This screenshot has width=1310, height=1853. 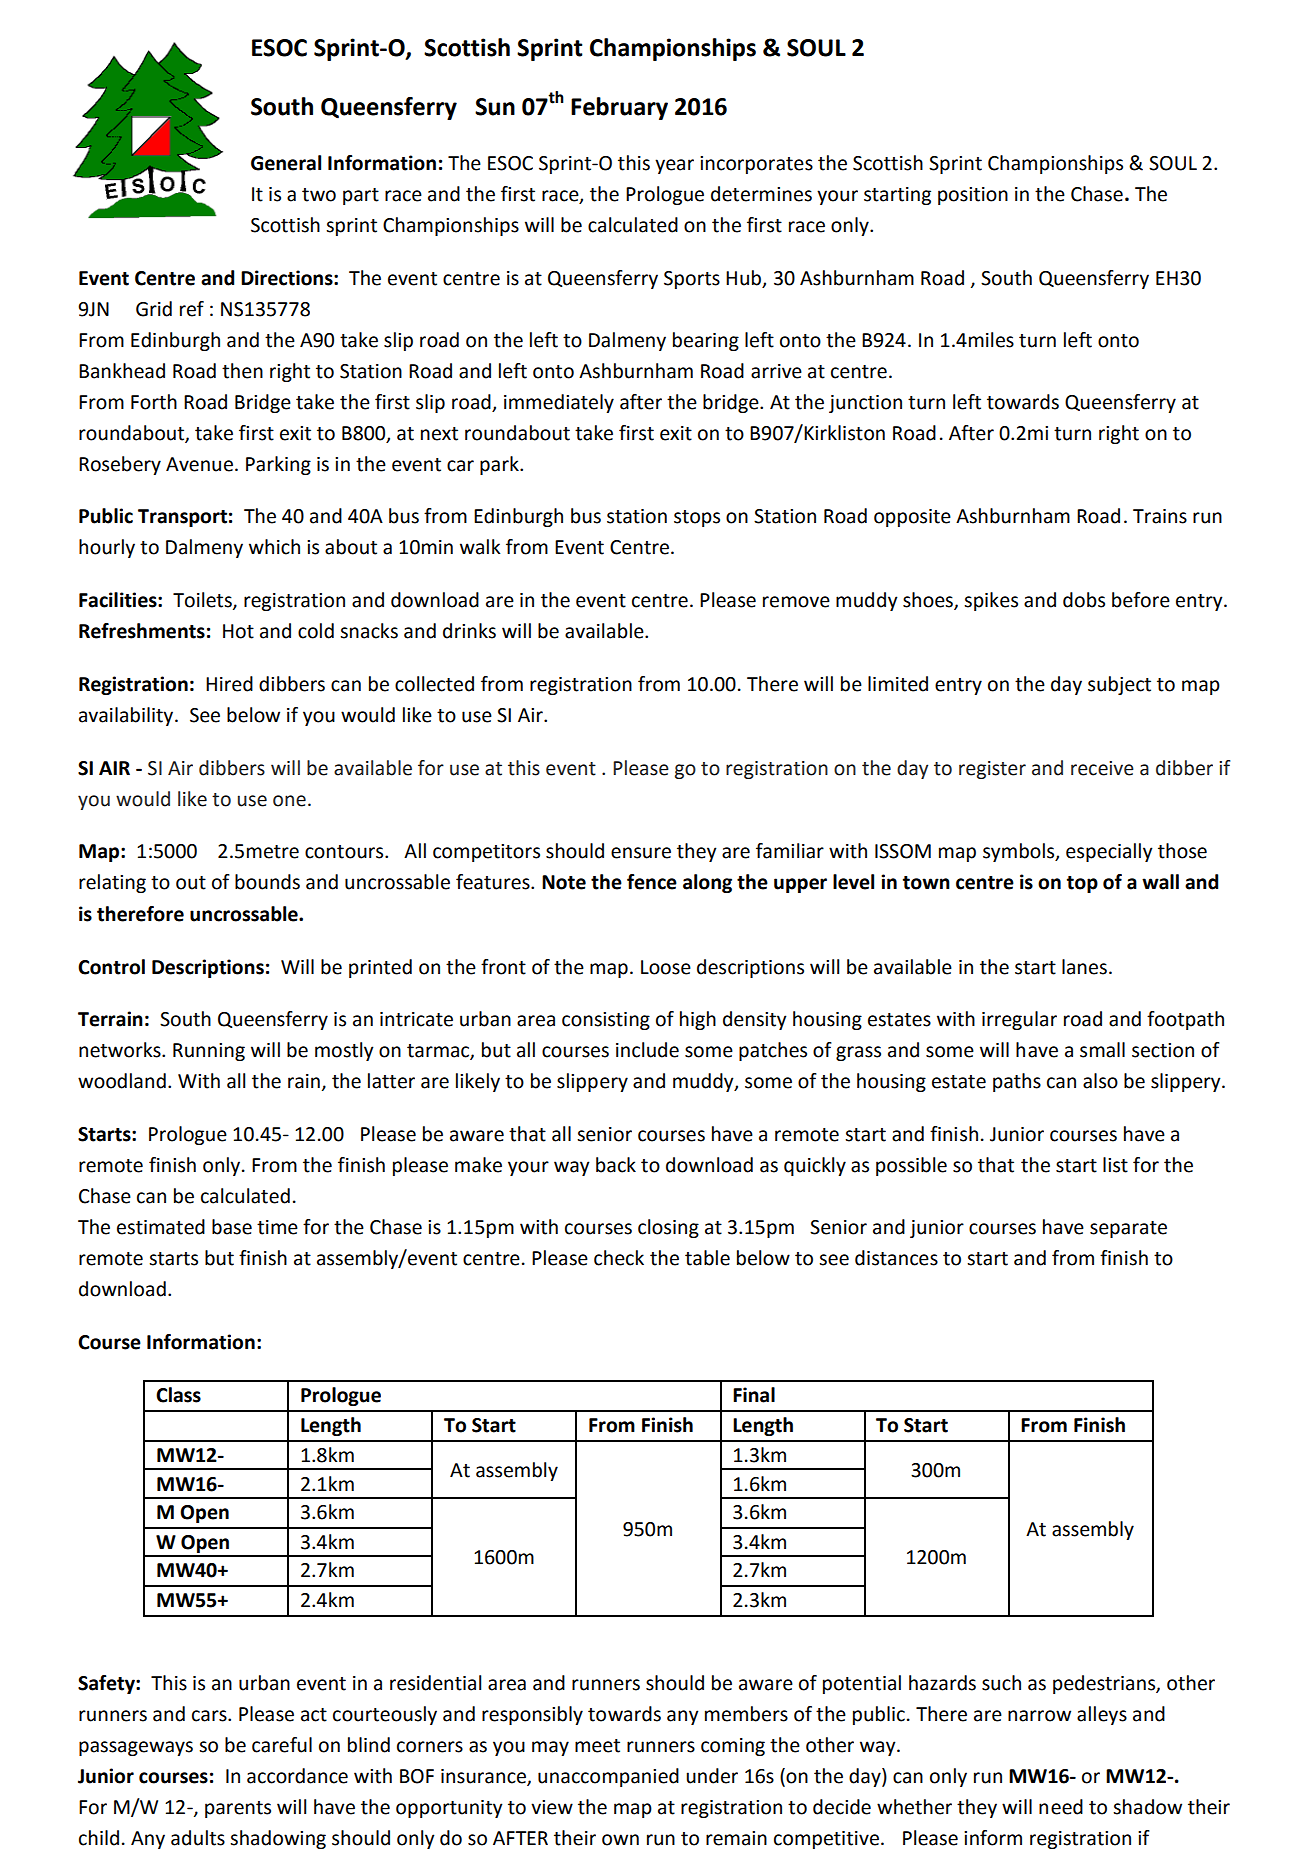 I want to click on unaccompanied, so click(x=608, y=1777).
